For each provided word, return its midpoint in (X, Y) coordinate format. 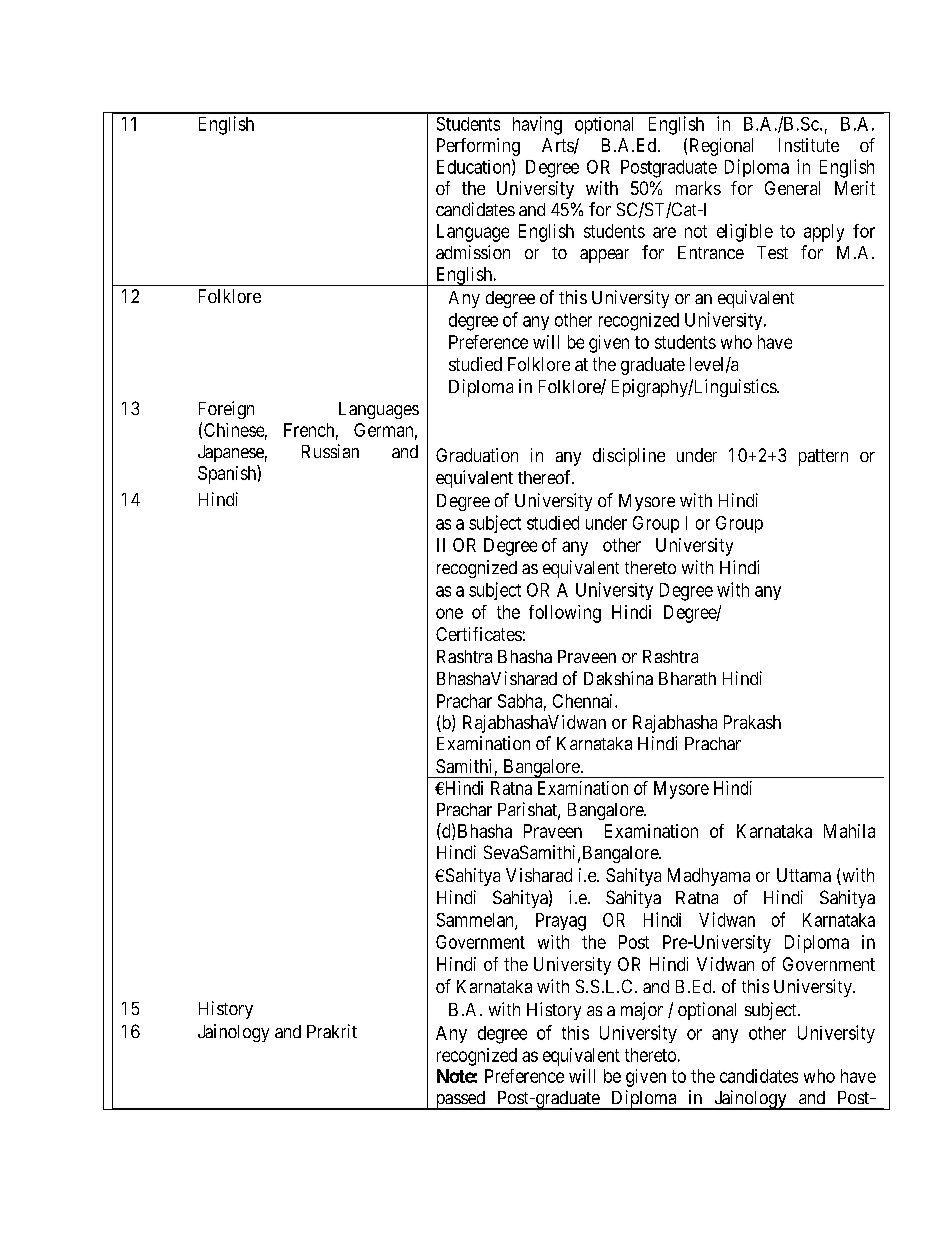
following (565, 614)
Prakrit (332, 1031)
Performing (478, 147)
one (449, 613)
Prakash (752, 722)
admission (473, 252)
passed (460, 1100)
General (792, 188)
